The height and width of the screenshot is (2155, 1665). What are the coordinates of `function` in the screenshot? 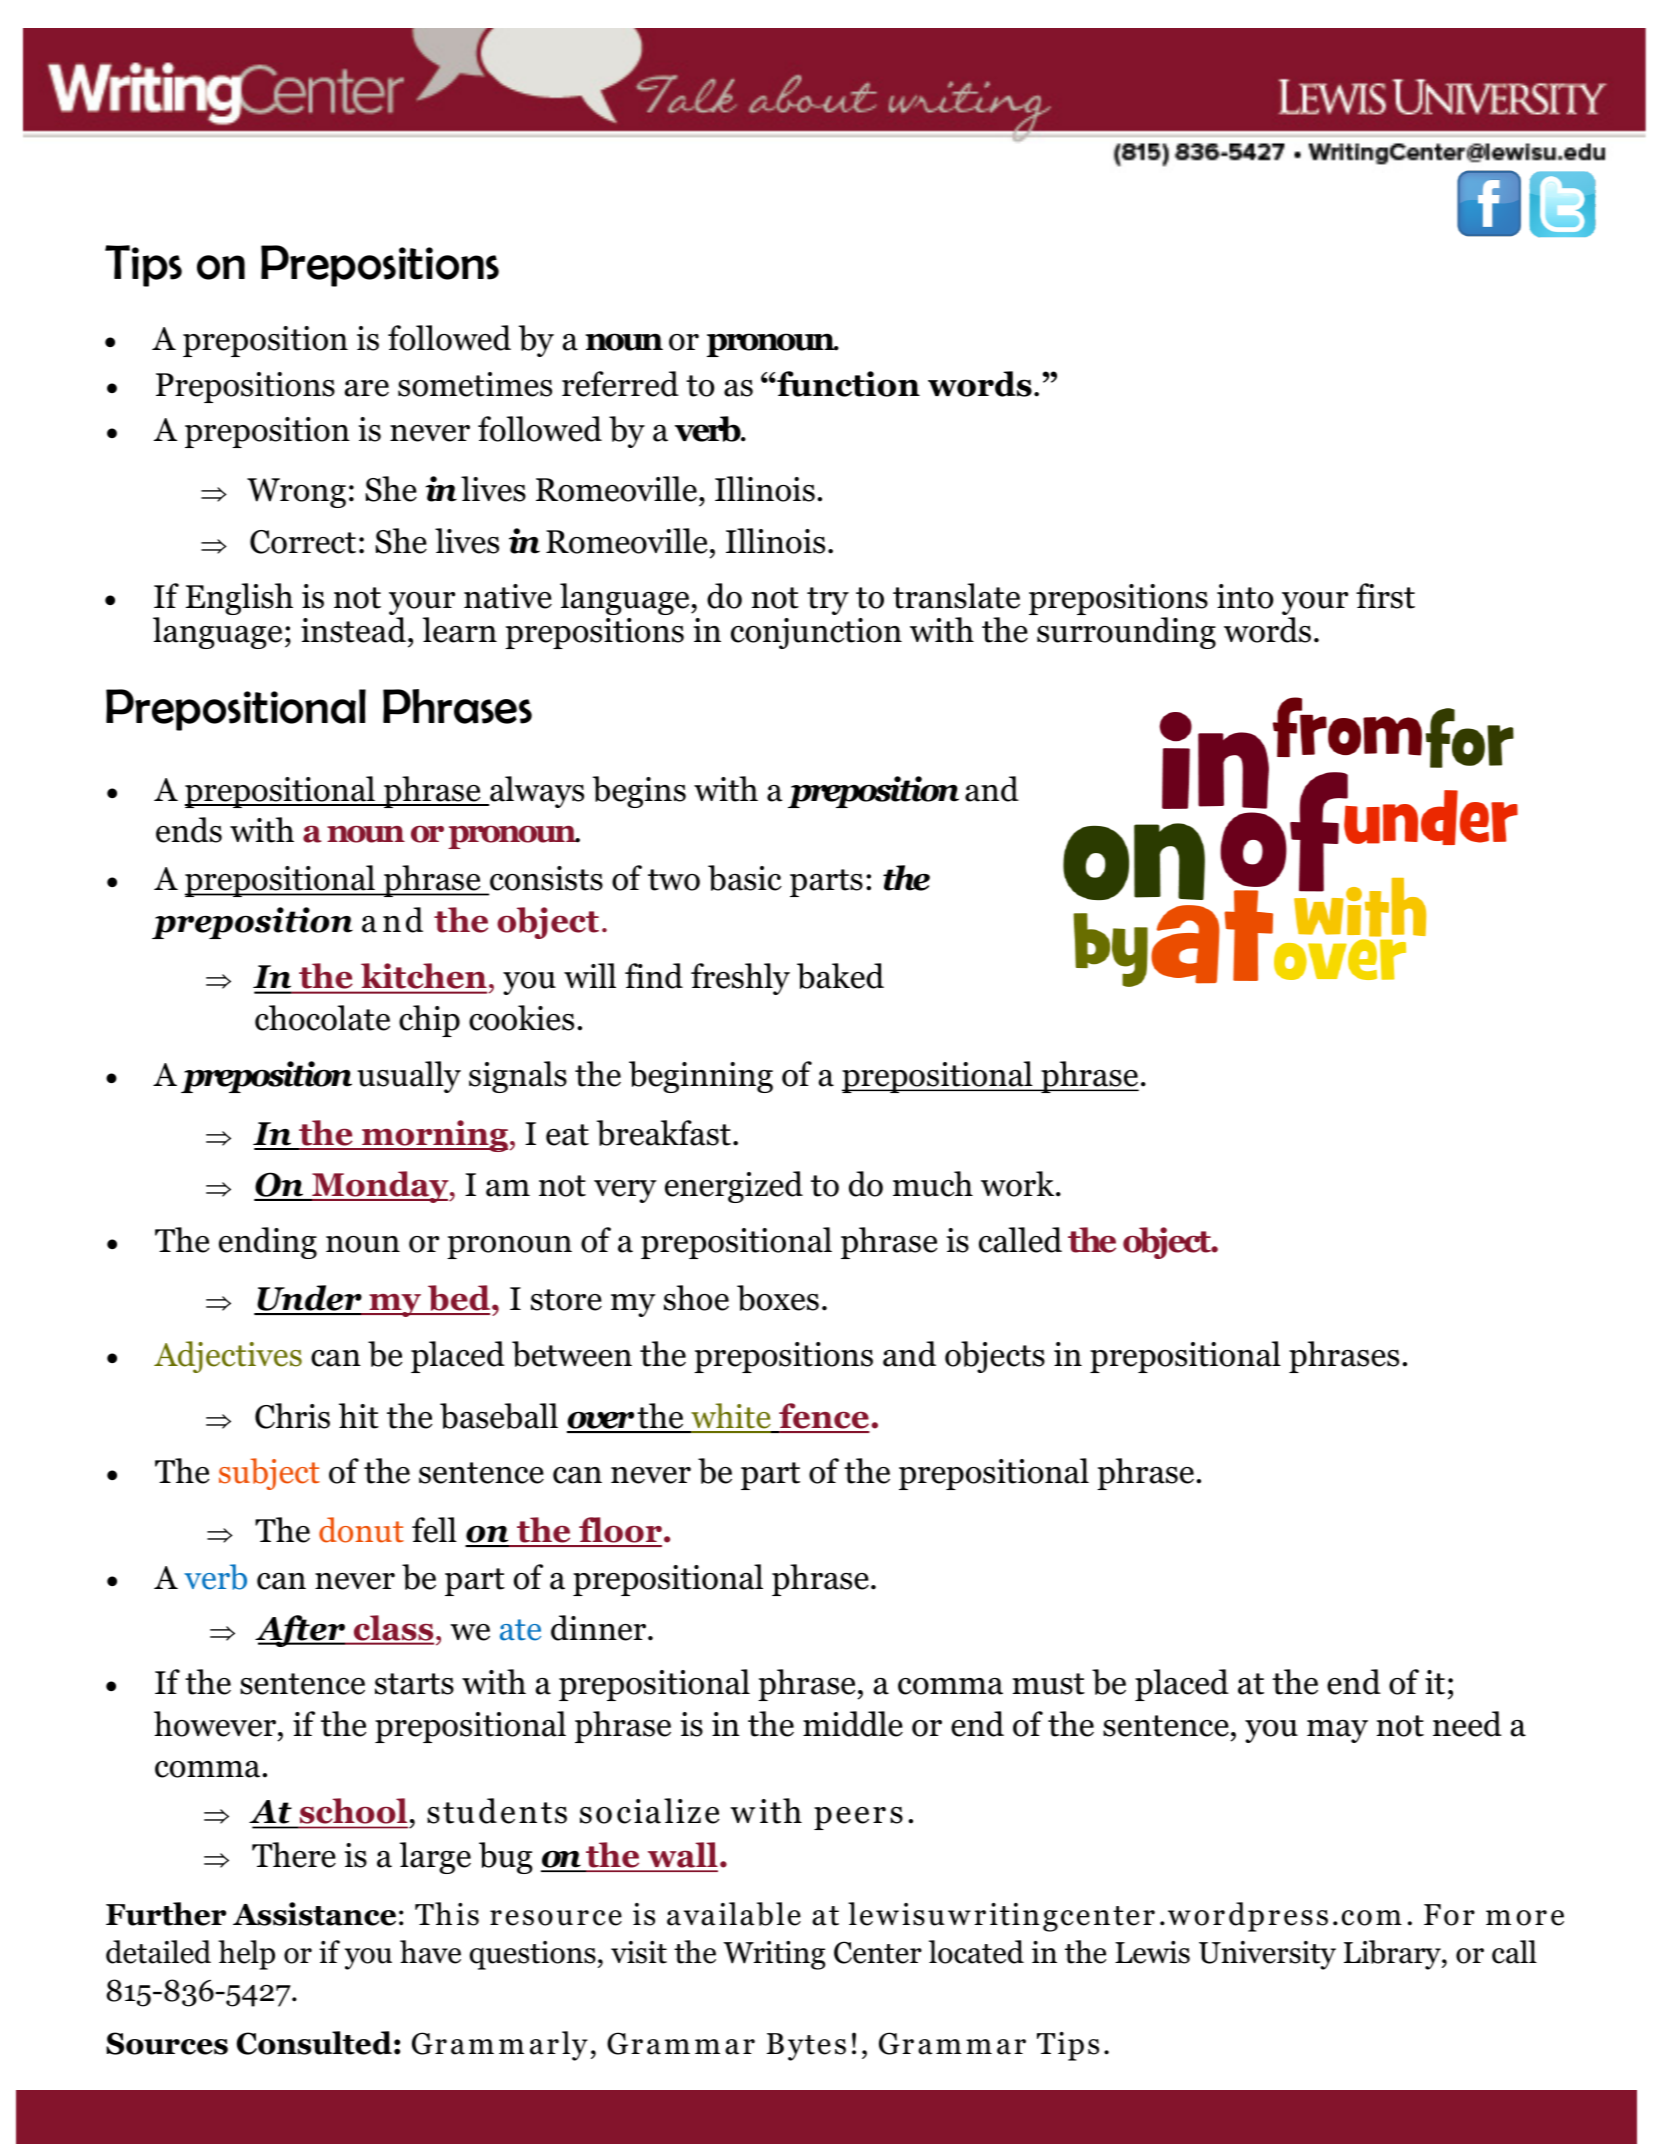 It's located at (847, 384).
